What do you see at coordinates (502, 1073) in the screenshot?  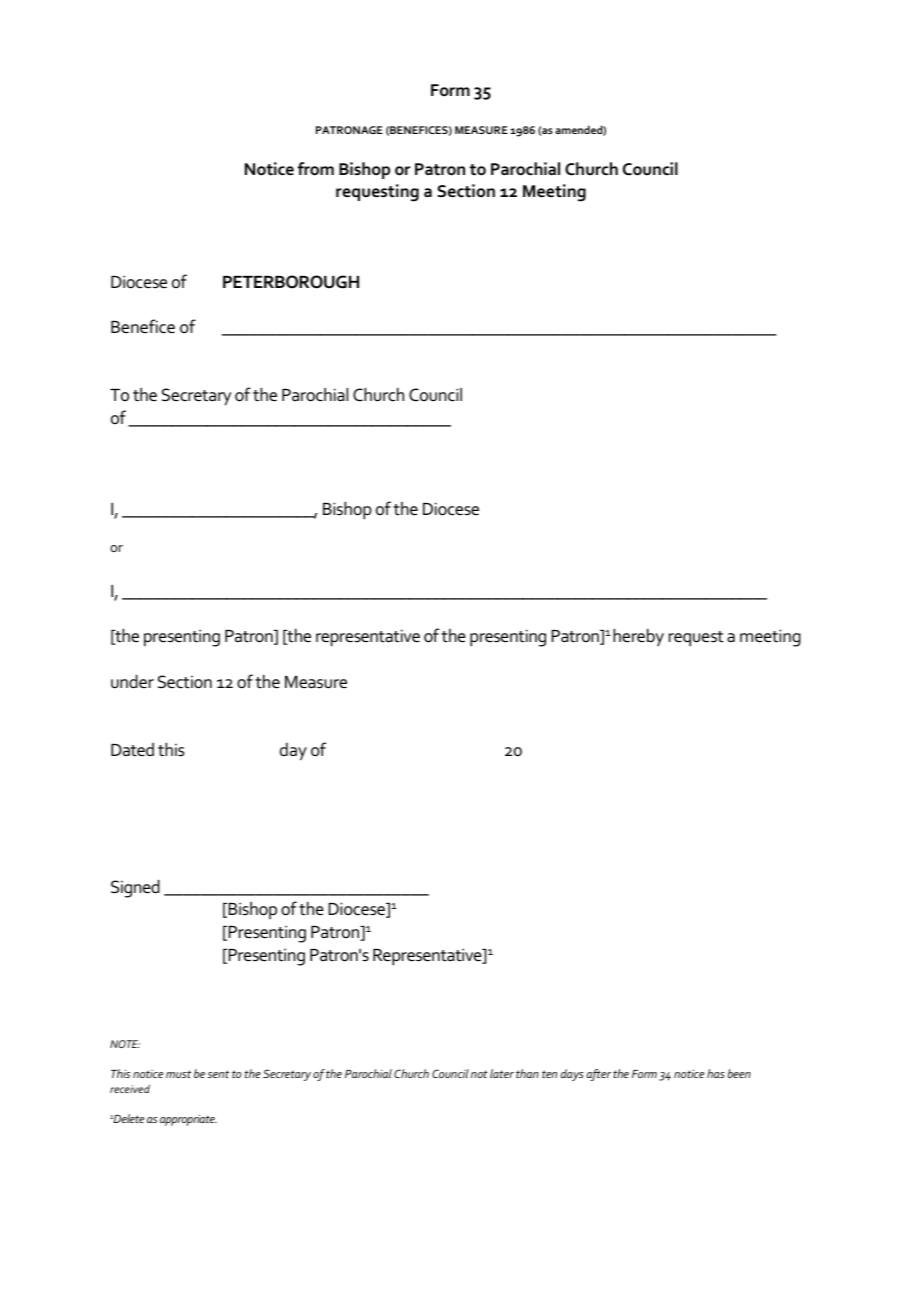 I see `later` at bounding box center [502, 1073].
